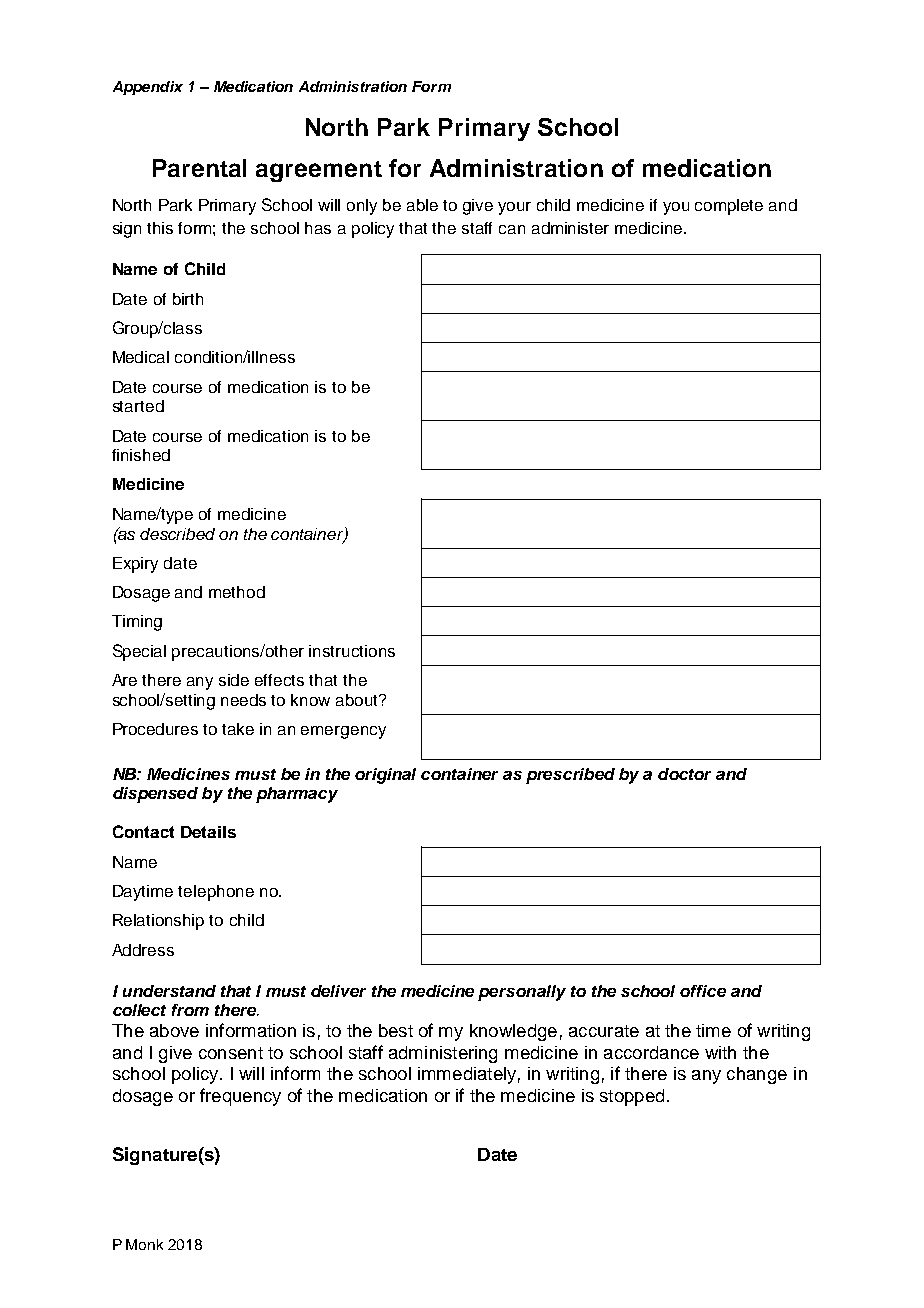 Image resolution: width=924 pixels, height=1308 pixels. I want to click on office, so click(703, 991).
